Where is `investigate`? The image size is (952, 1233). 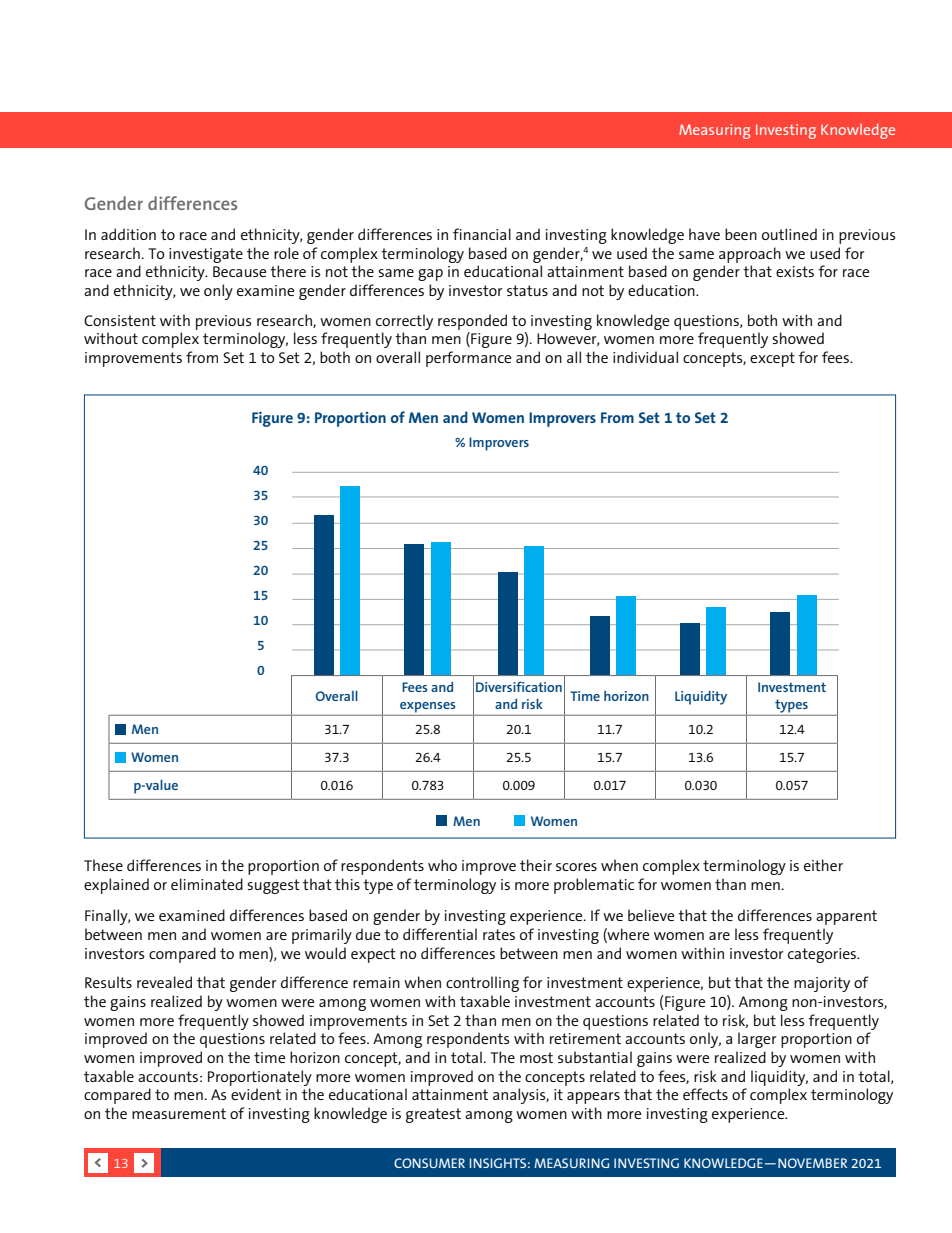
investigate is located at coordinates (206, 255).
